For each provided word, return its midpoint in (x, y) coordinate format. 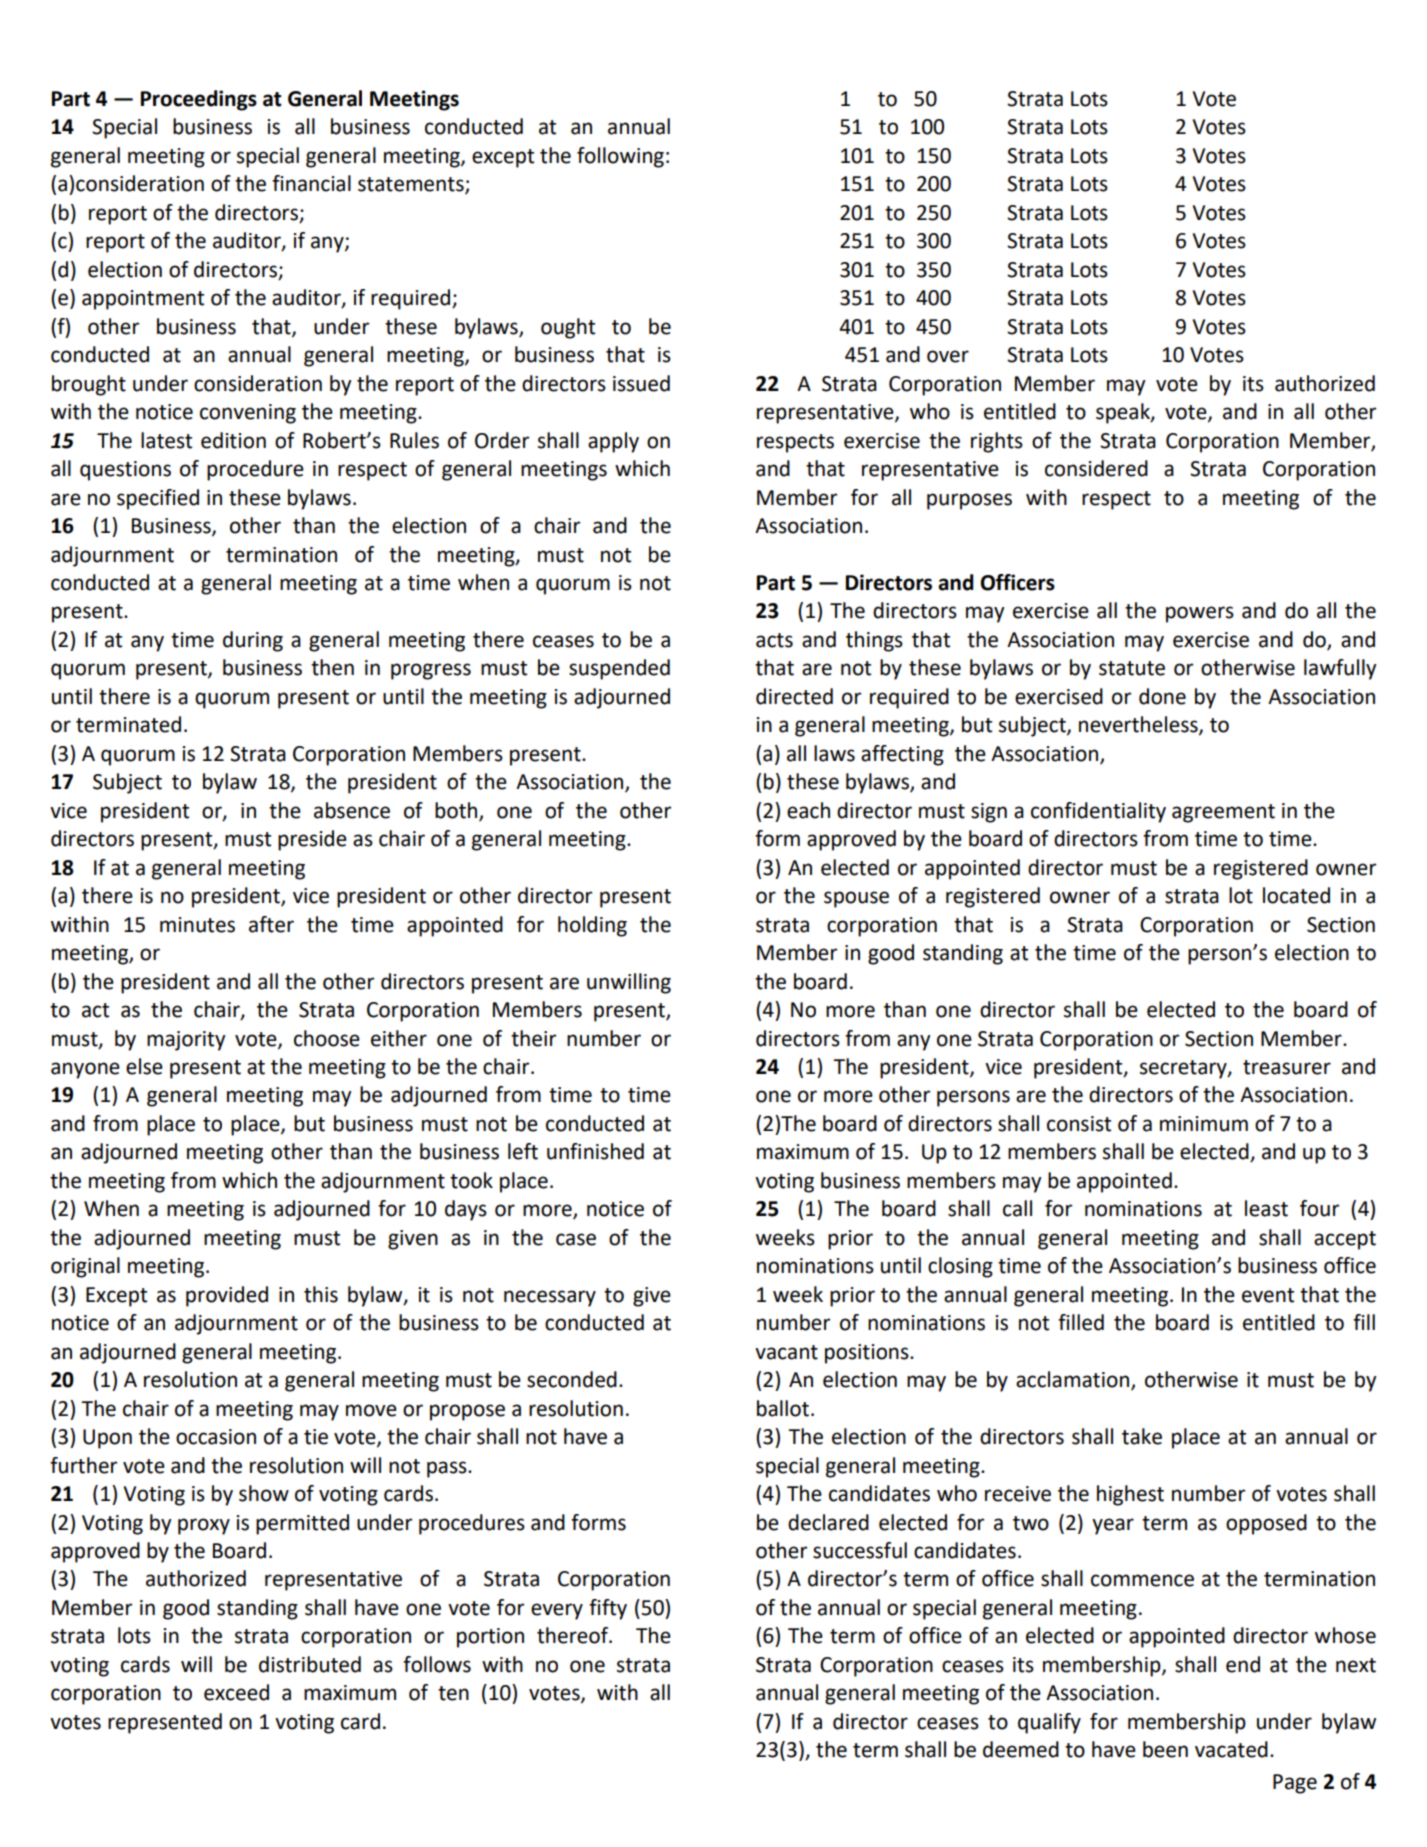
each (808, 810)
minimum (1204, 1124)
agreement (1223, 813)
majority (186, 1041)
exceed (236, 1692)
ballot (783, 1408)
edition (233, 440)
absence (352, 810)
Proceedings (199, 100)
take (1142, 1436)
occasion (216, 1437)
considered (1096, 468)
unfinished (595, 1151)
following (620, 157)
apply (613, 442)
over (948, 356)
